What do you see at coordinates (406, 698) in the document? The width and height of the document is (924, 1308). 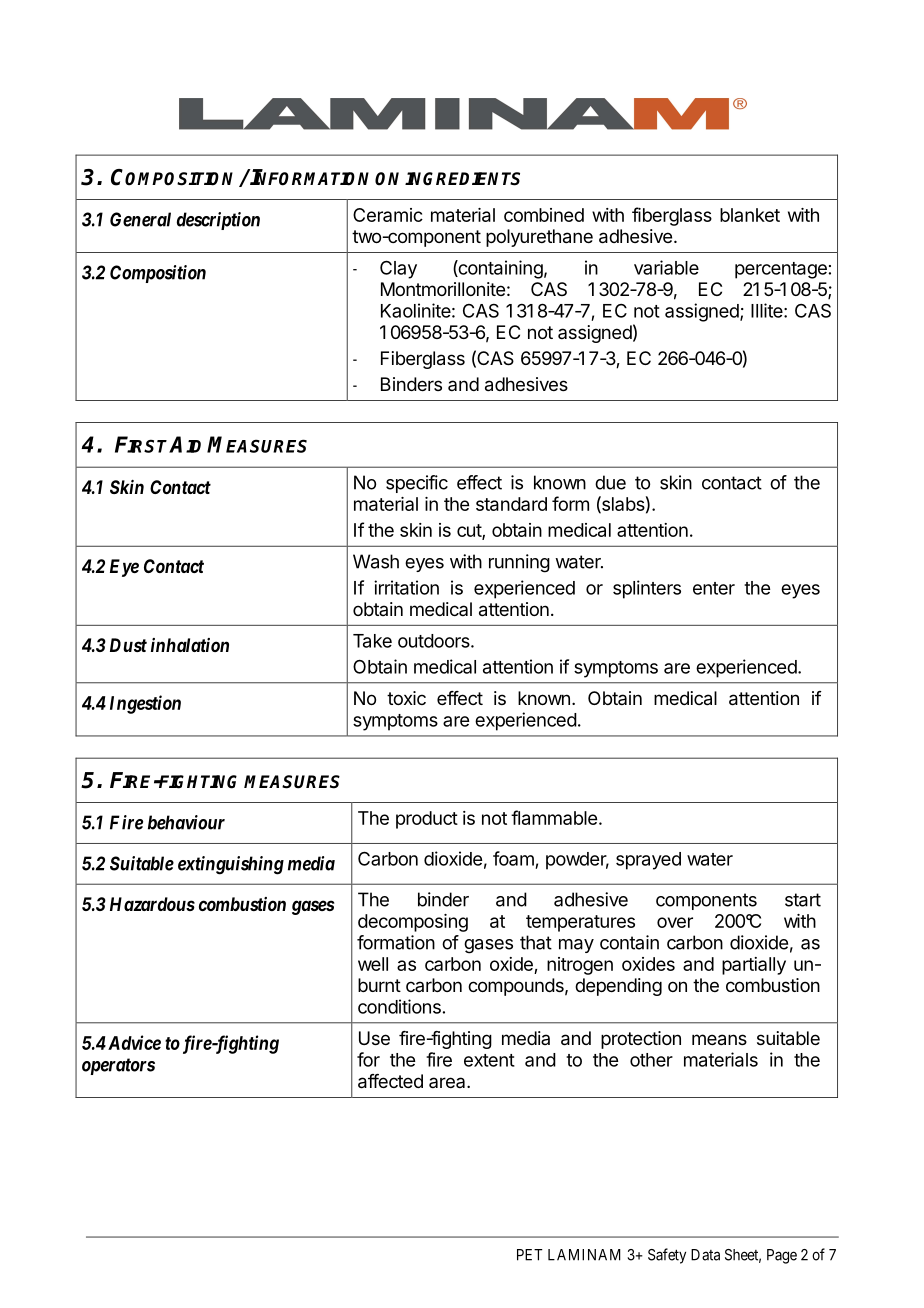 I see `toxic` at bounding box center [406, 698].
